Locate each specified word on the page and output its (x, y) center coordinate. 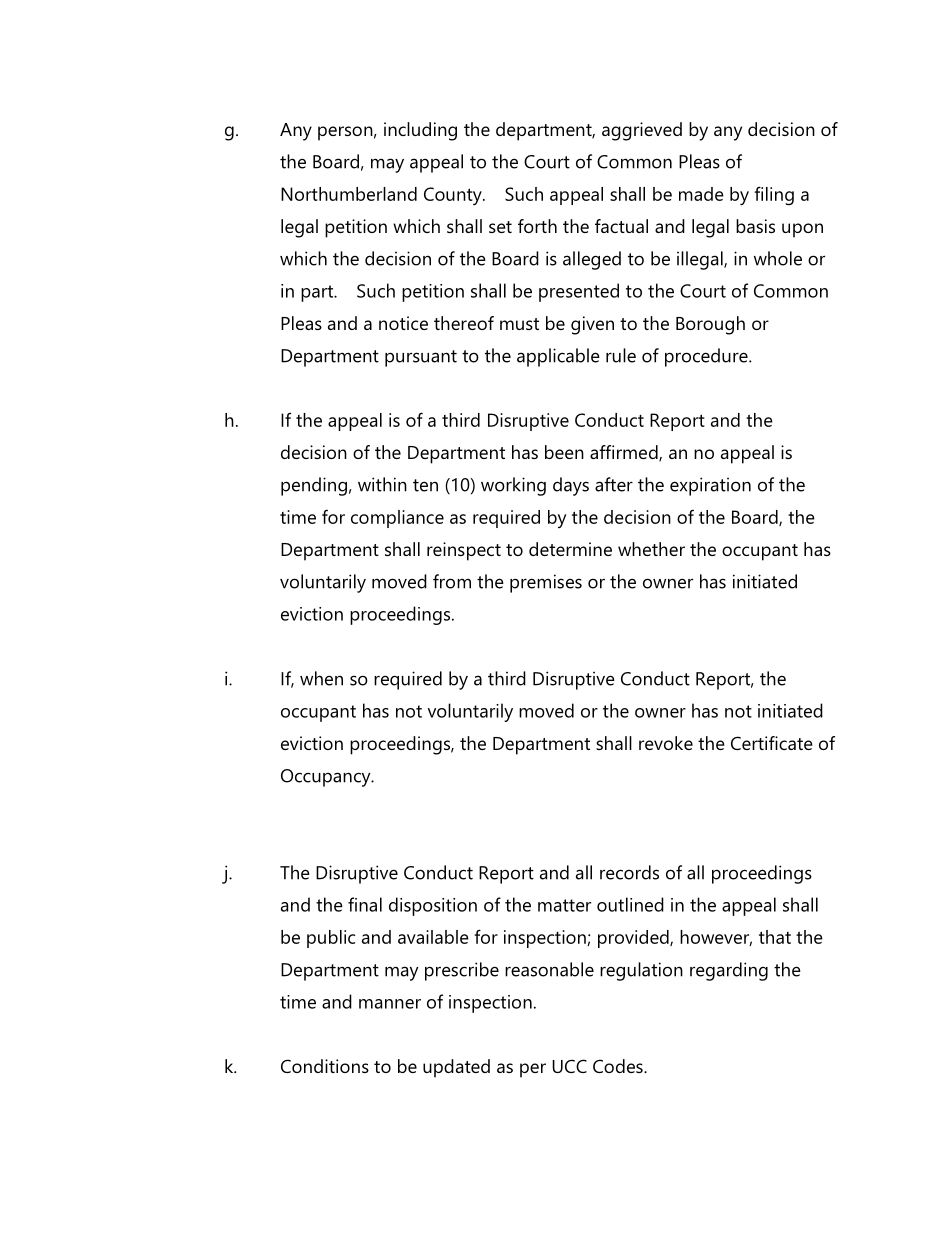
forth (537, 226)
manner (390, 1004)
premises (546, 583)
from (452, 581)
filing (774, 196)
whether (651, 549)
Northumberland (349, 194)
